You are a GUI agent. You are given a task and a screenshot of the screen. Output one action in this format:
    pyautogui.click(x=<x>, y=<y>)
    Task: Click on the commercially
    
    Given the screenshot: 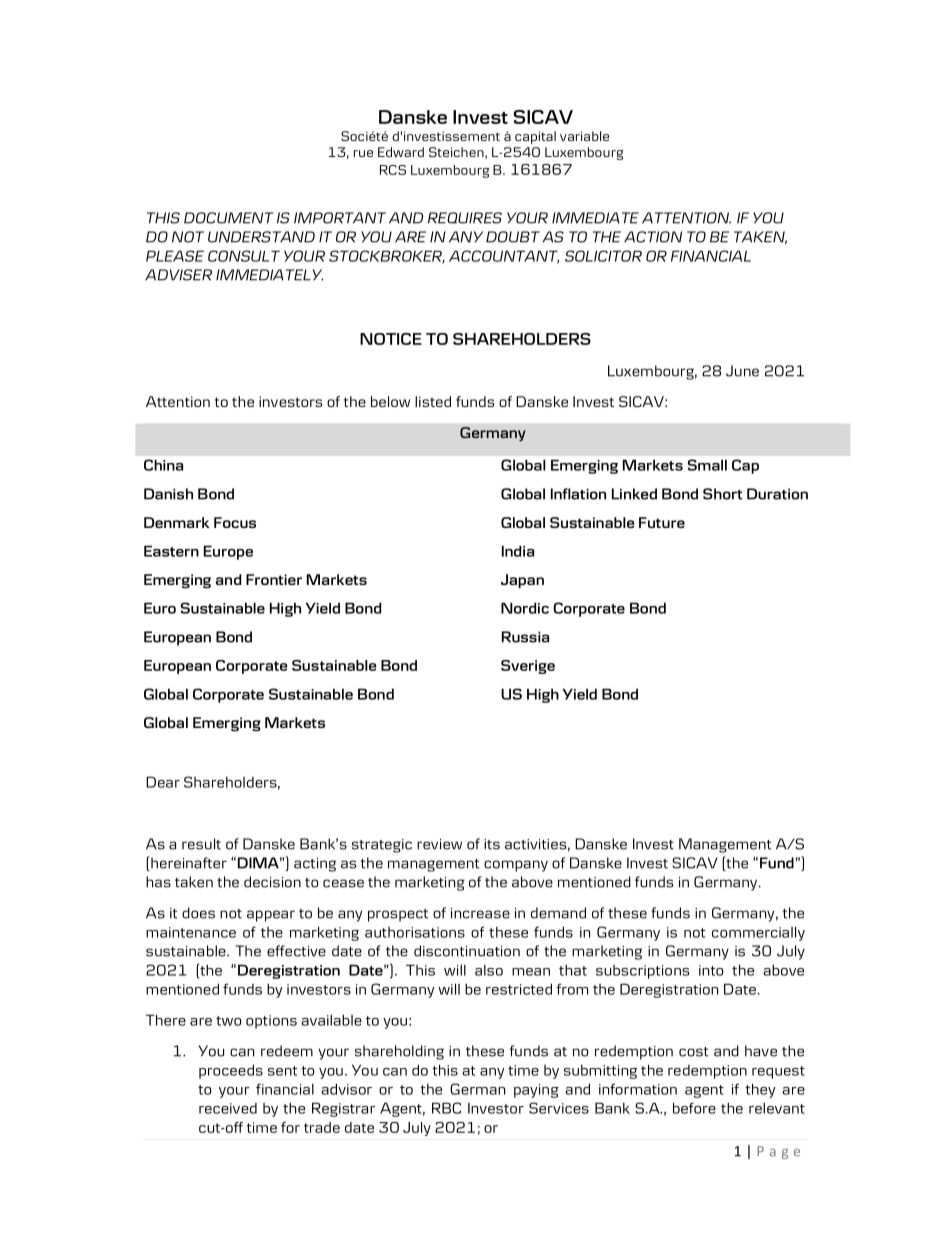 What is the action you would take?
    pyautogui.click(x=758, y=933)
